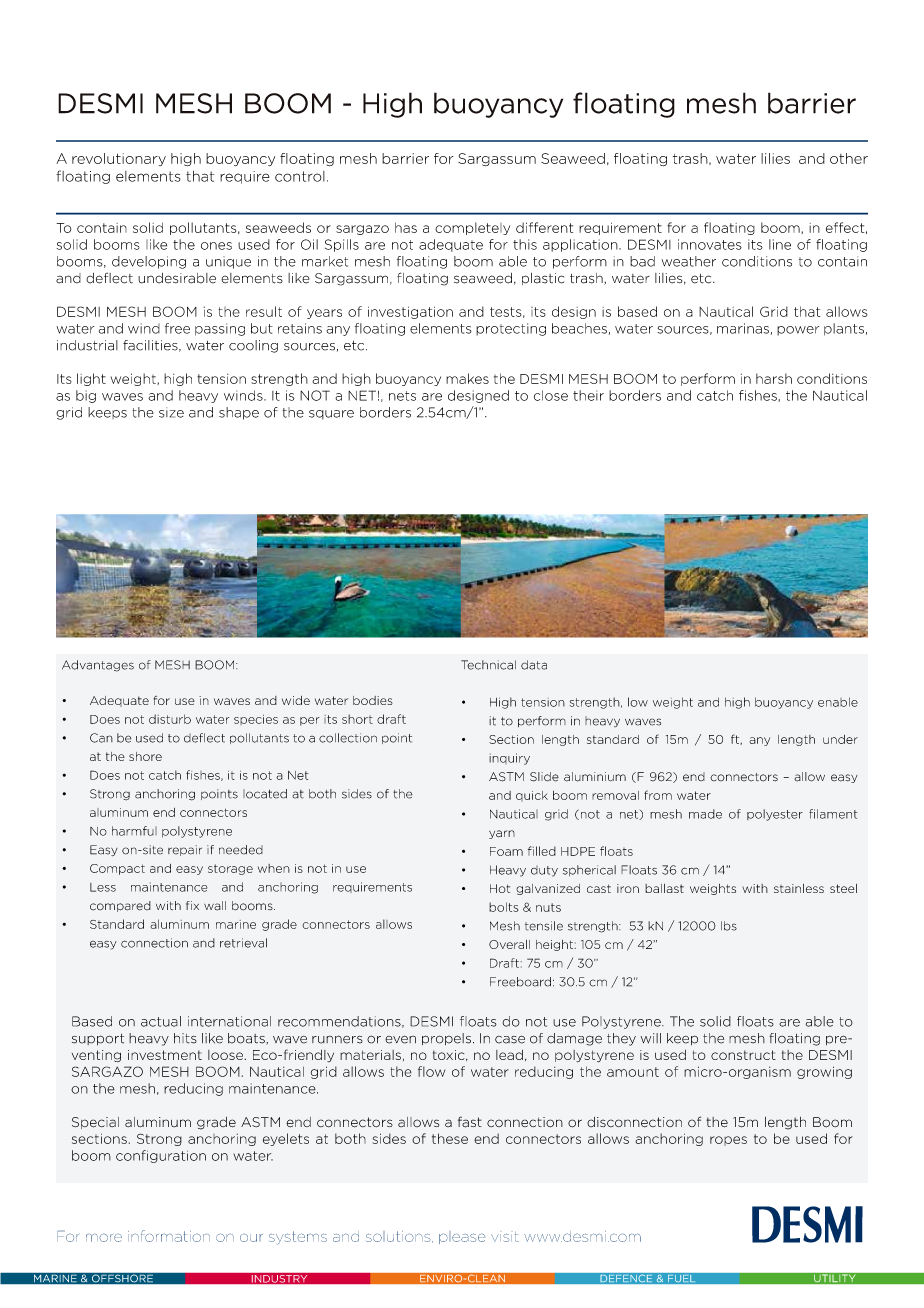  Describe the element at coordinates (774, 378) in the page. I see `harsh` at that location.
